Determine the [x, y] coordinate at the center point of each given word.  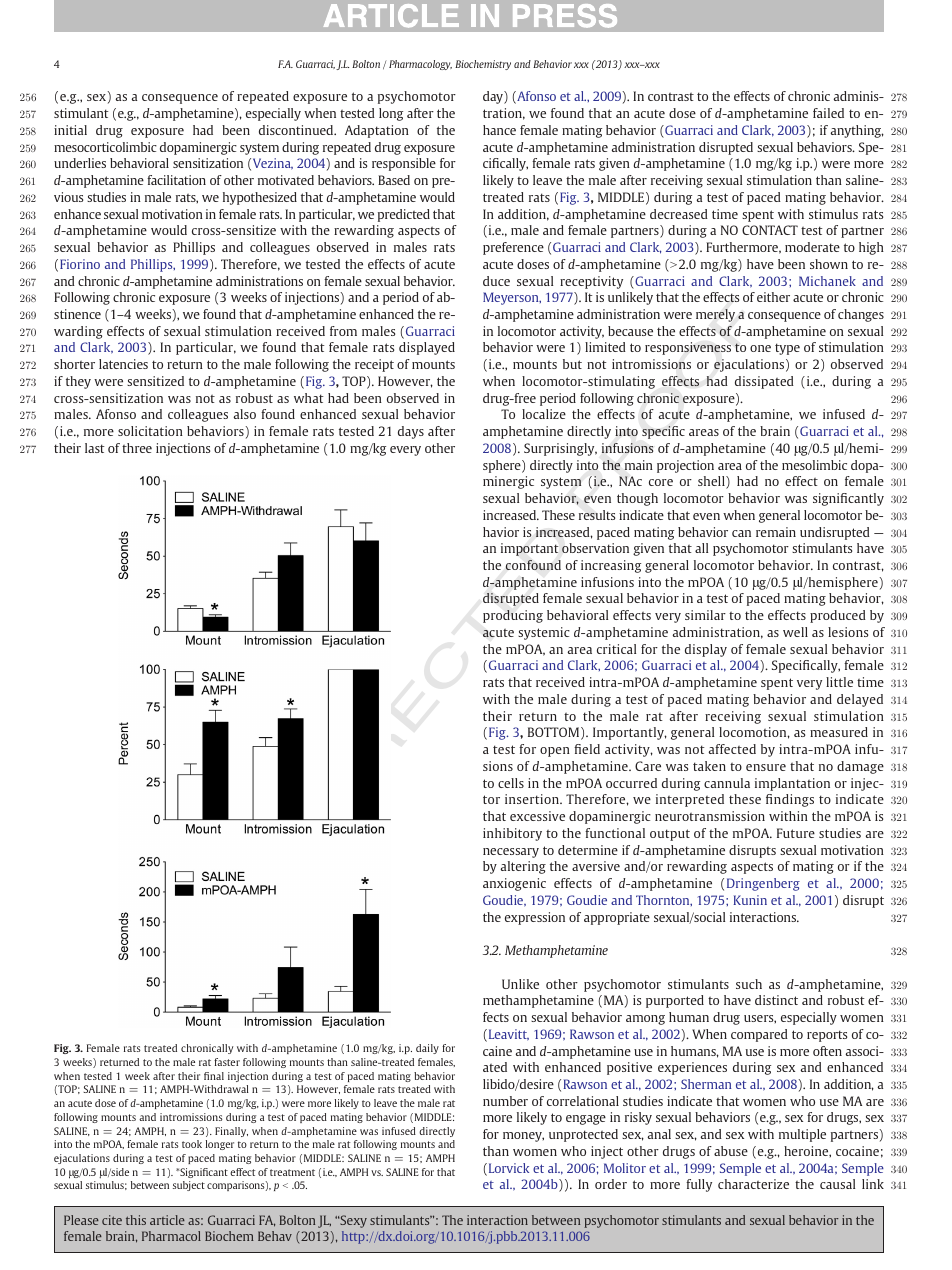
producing [513, 616]
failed [828, 113]
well [795, 632]
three [137, 448]
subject [189, 1186]
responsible [404, 164]
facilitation [176, 180]
